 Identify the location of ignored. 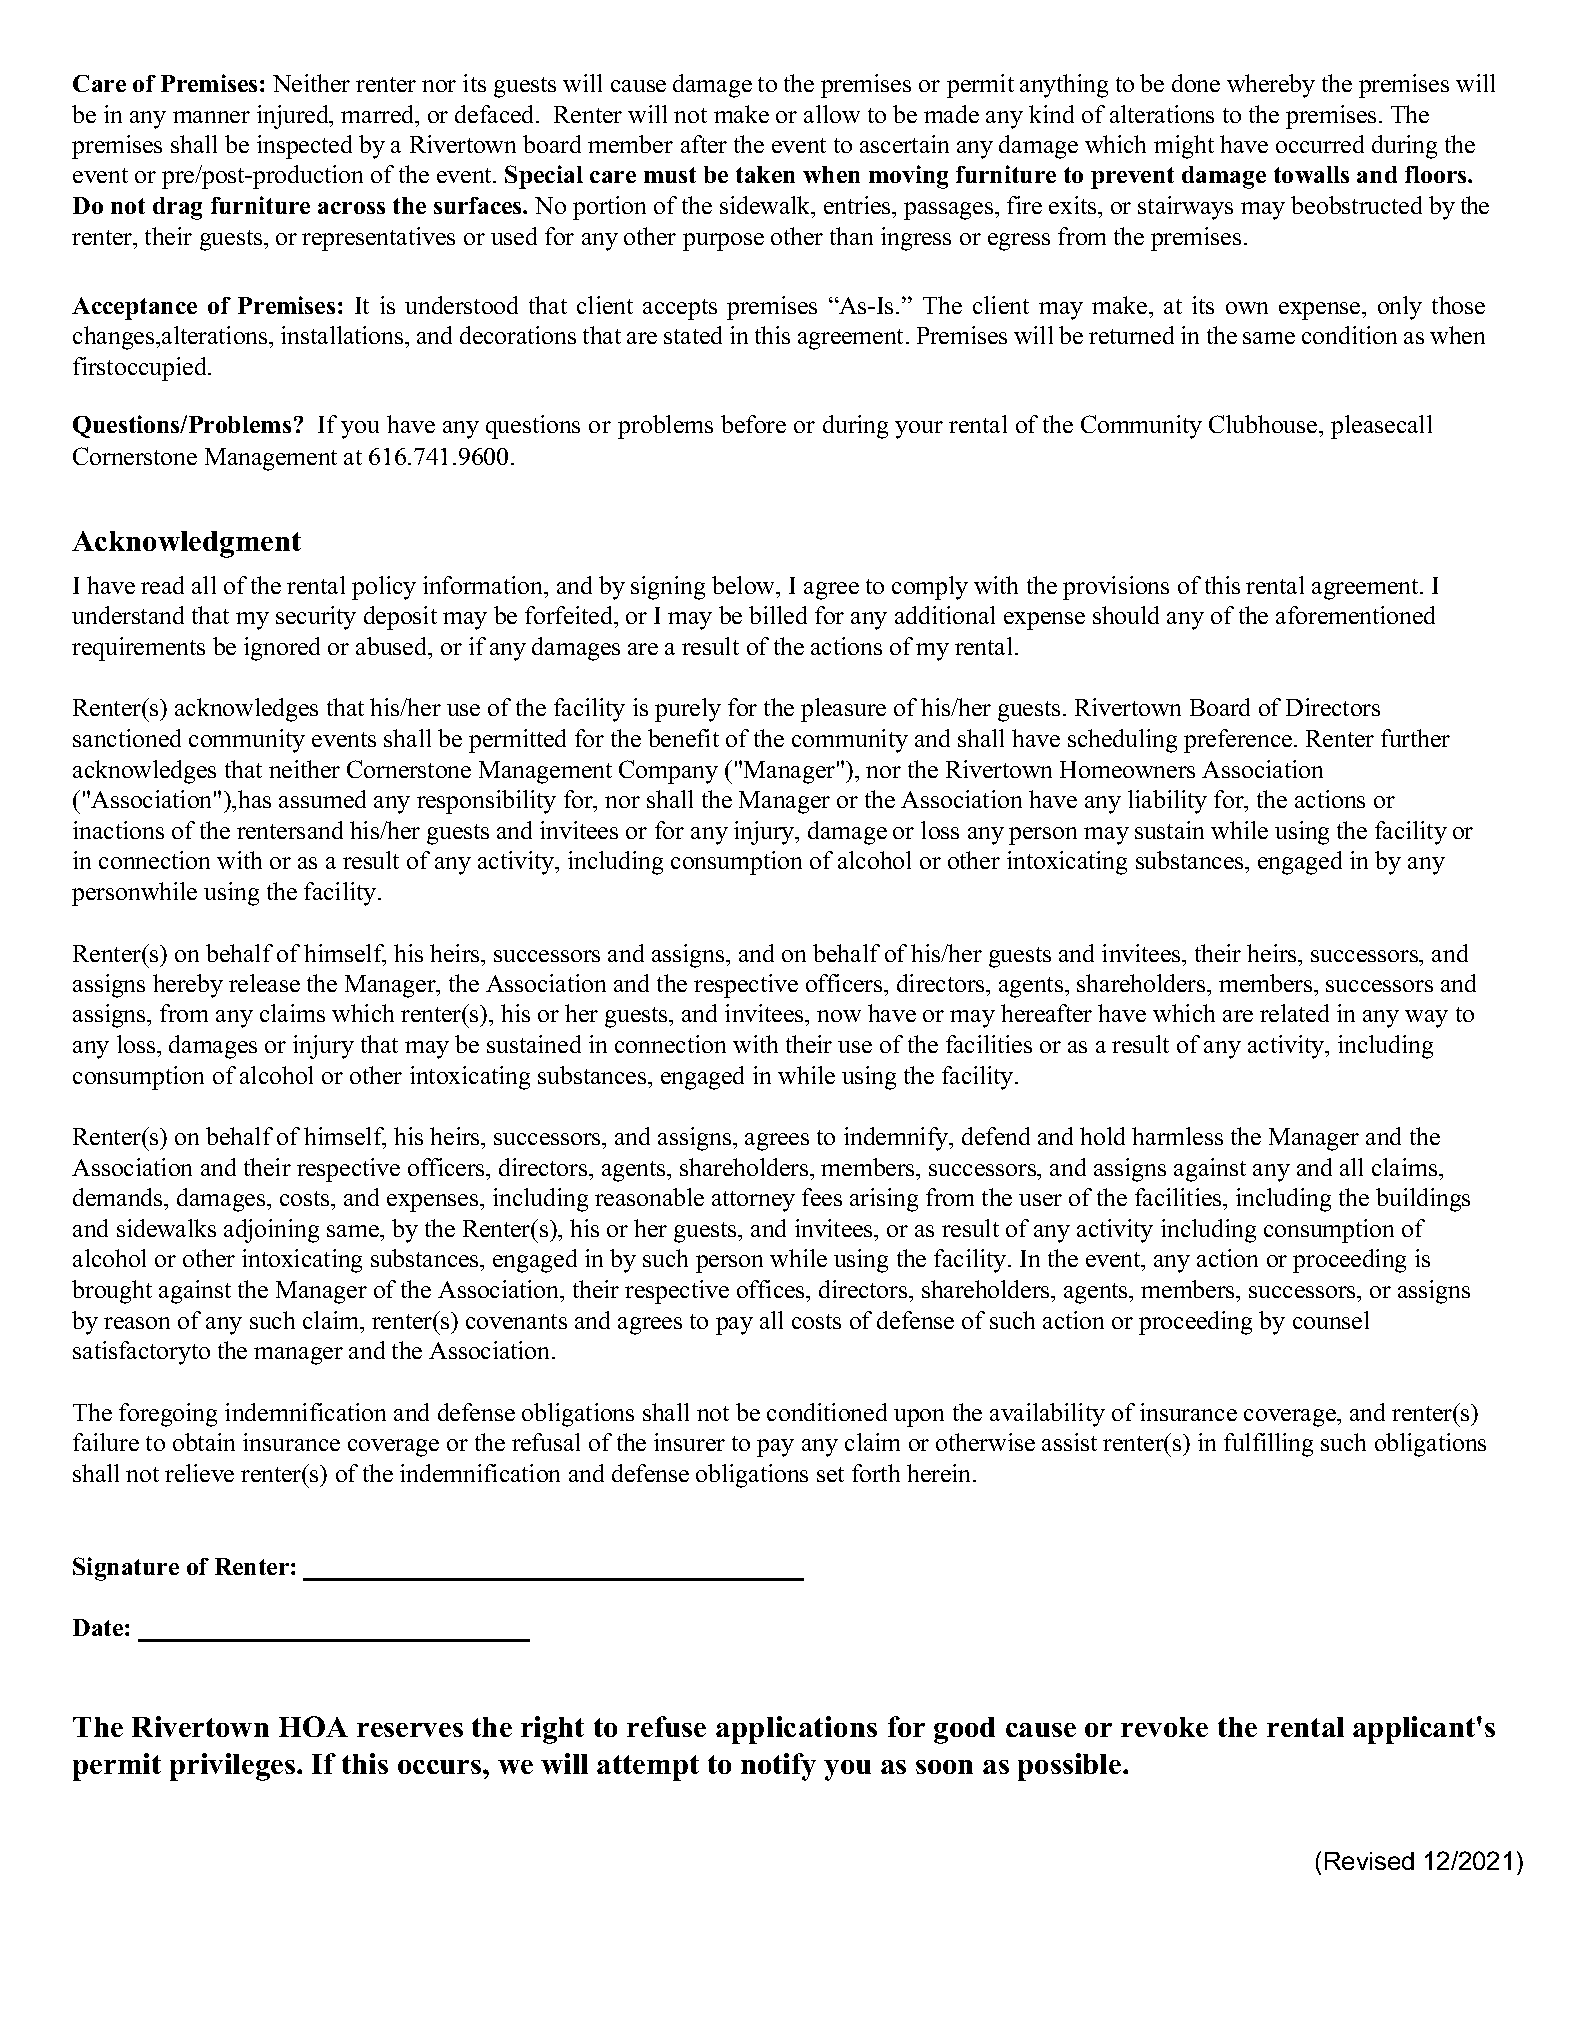
(282, 649).
